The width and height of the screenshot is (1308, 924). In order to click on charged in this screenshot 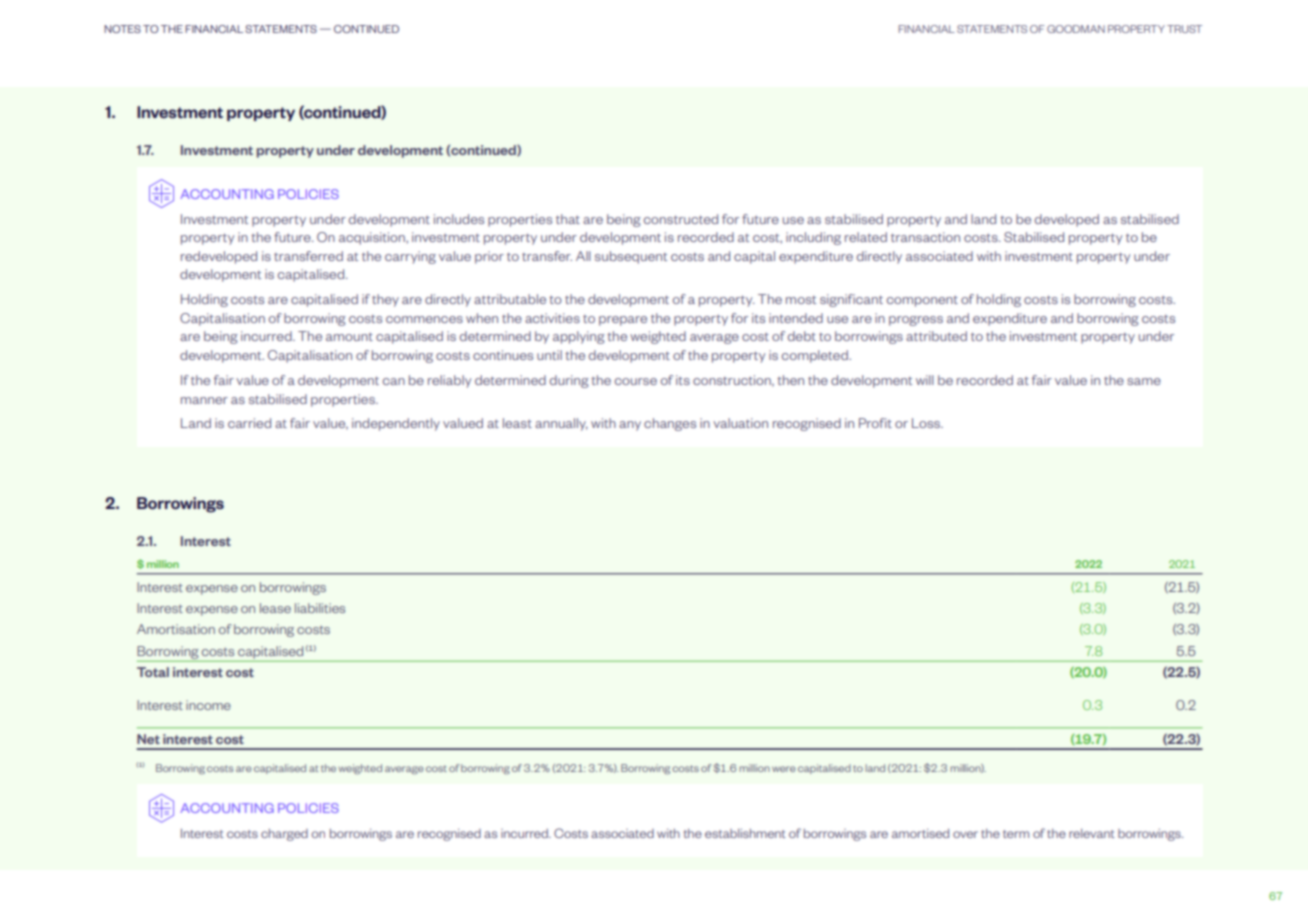, I will do `click(284, 835)`.
